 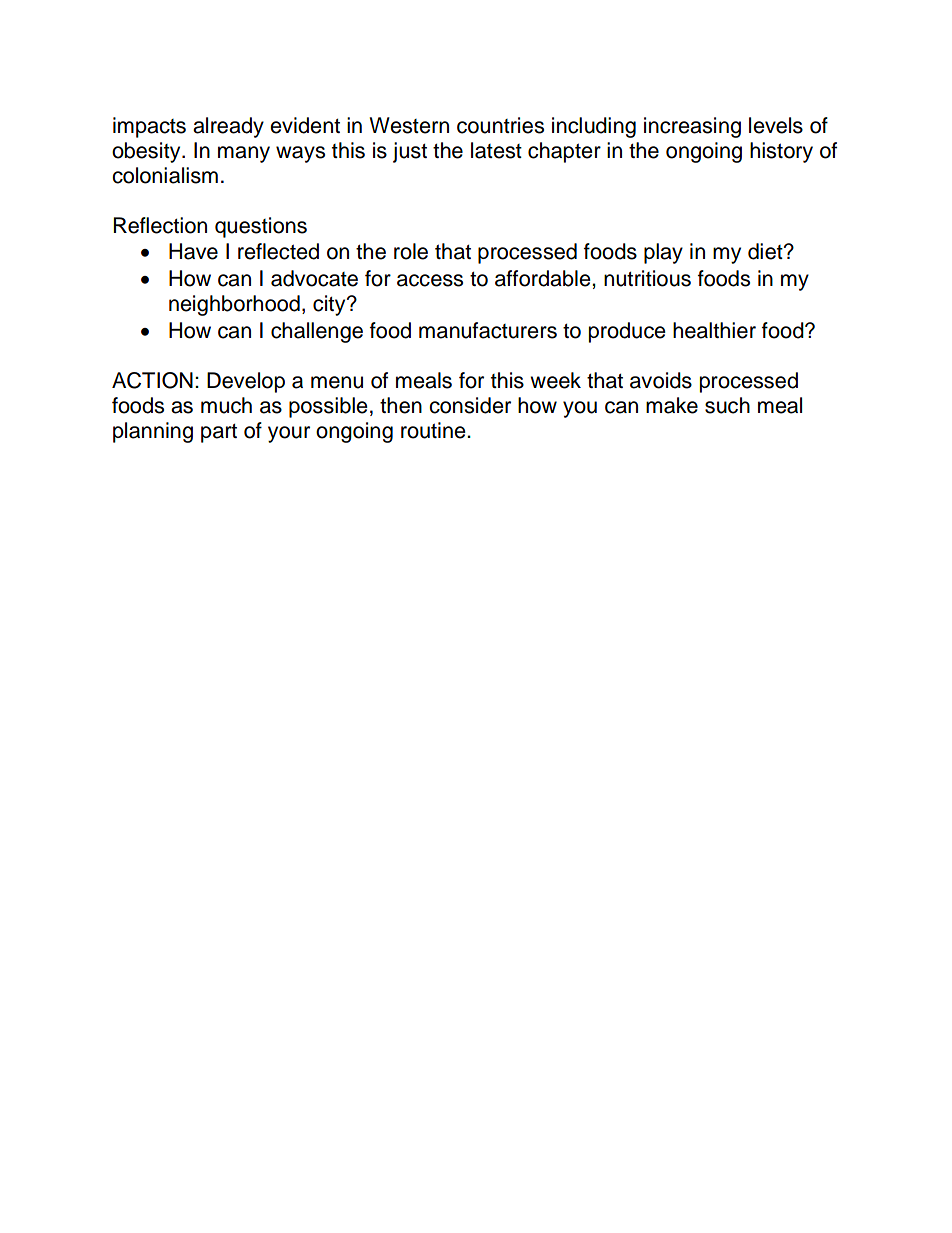 I want to click on routine, so click(x=434, y=430).
